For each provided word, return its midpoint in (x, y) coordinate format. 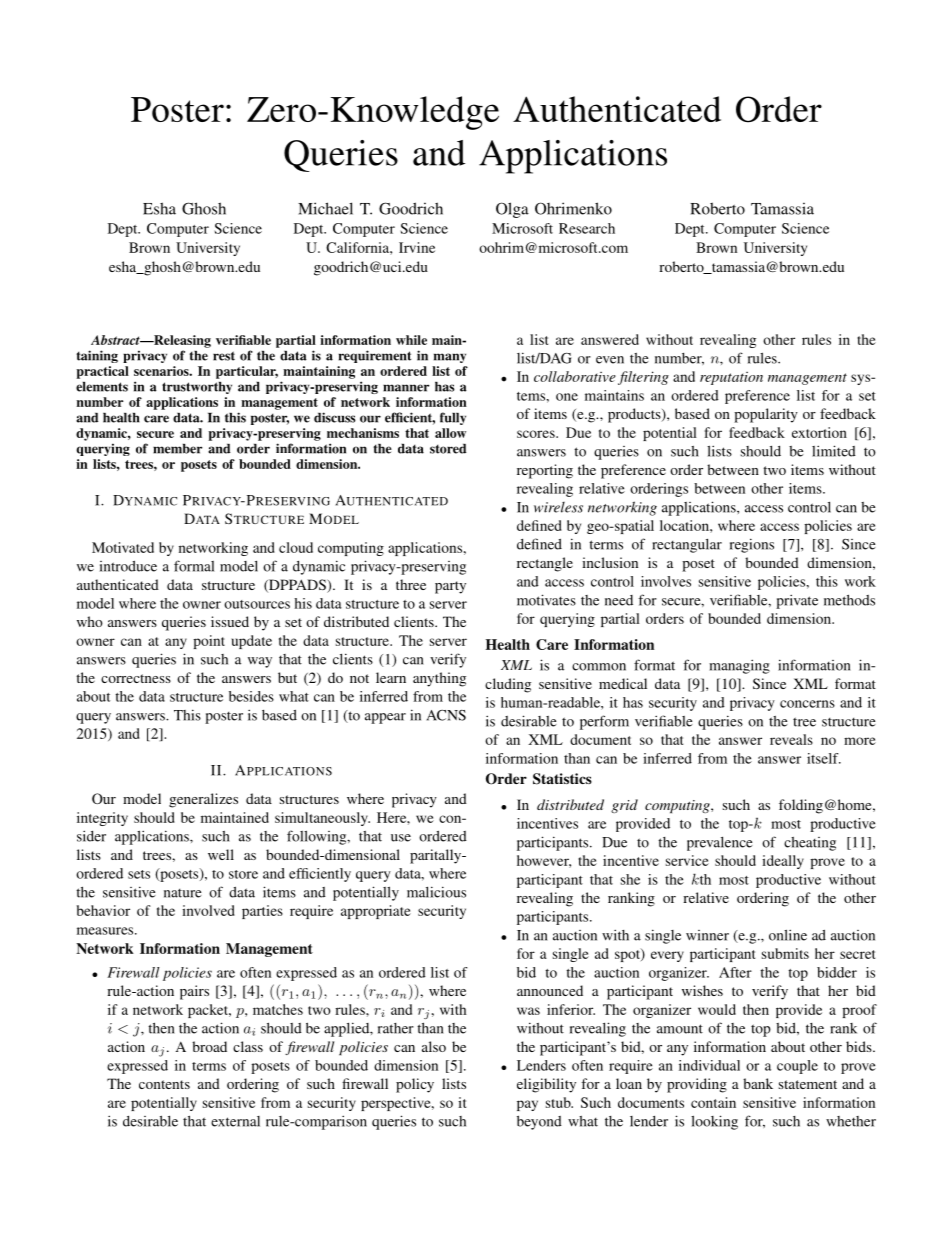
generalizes (203, 800)
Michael (325, 208)
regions (752, 545)
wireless (558, 507)
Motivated (123, 547)
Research (587, 228)
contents (164, 1084)
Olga (512, 210)
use (401, 838)
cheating (810, 844)
